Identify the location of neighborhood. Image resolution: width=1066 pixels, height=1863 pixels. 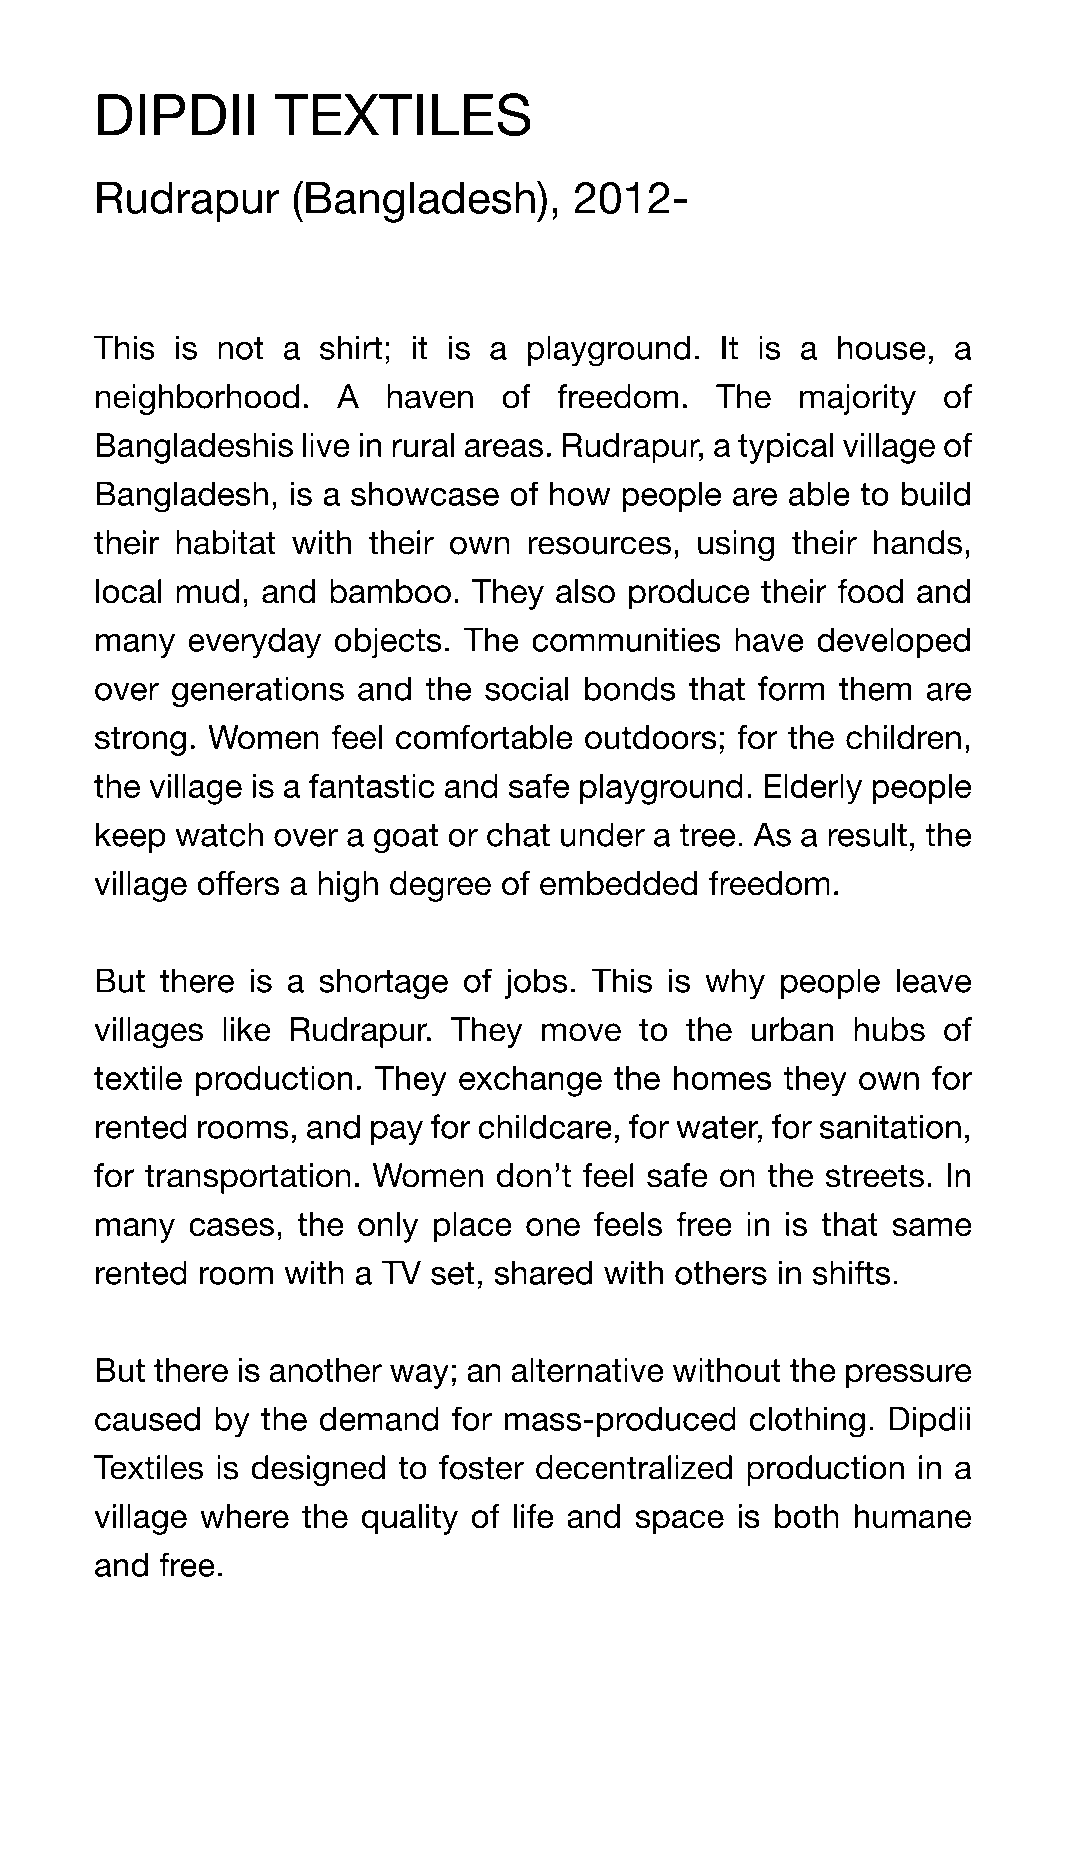
(197, 399).
